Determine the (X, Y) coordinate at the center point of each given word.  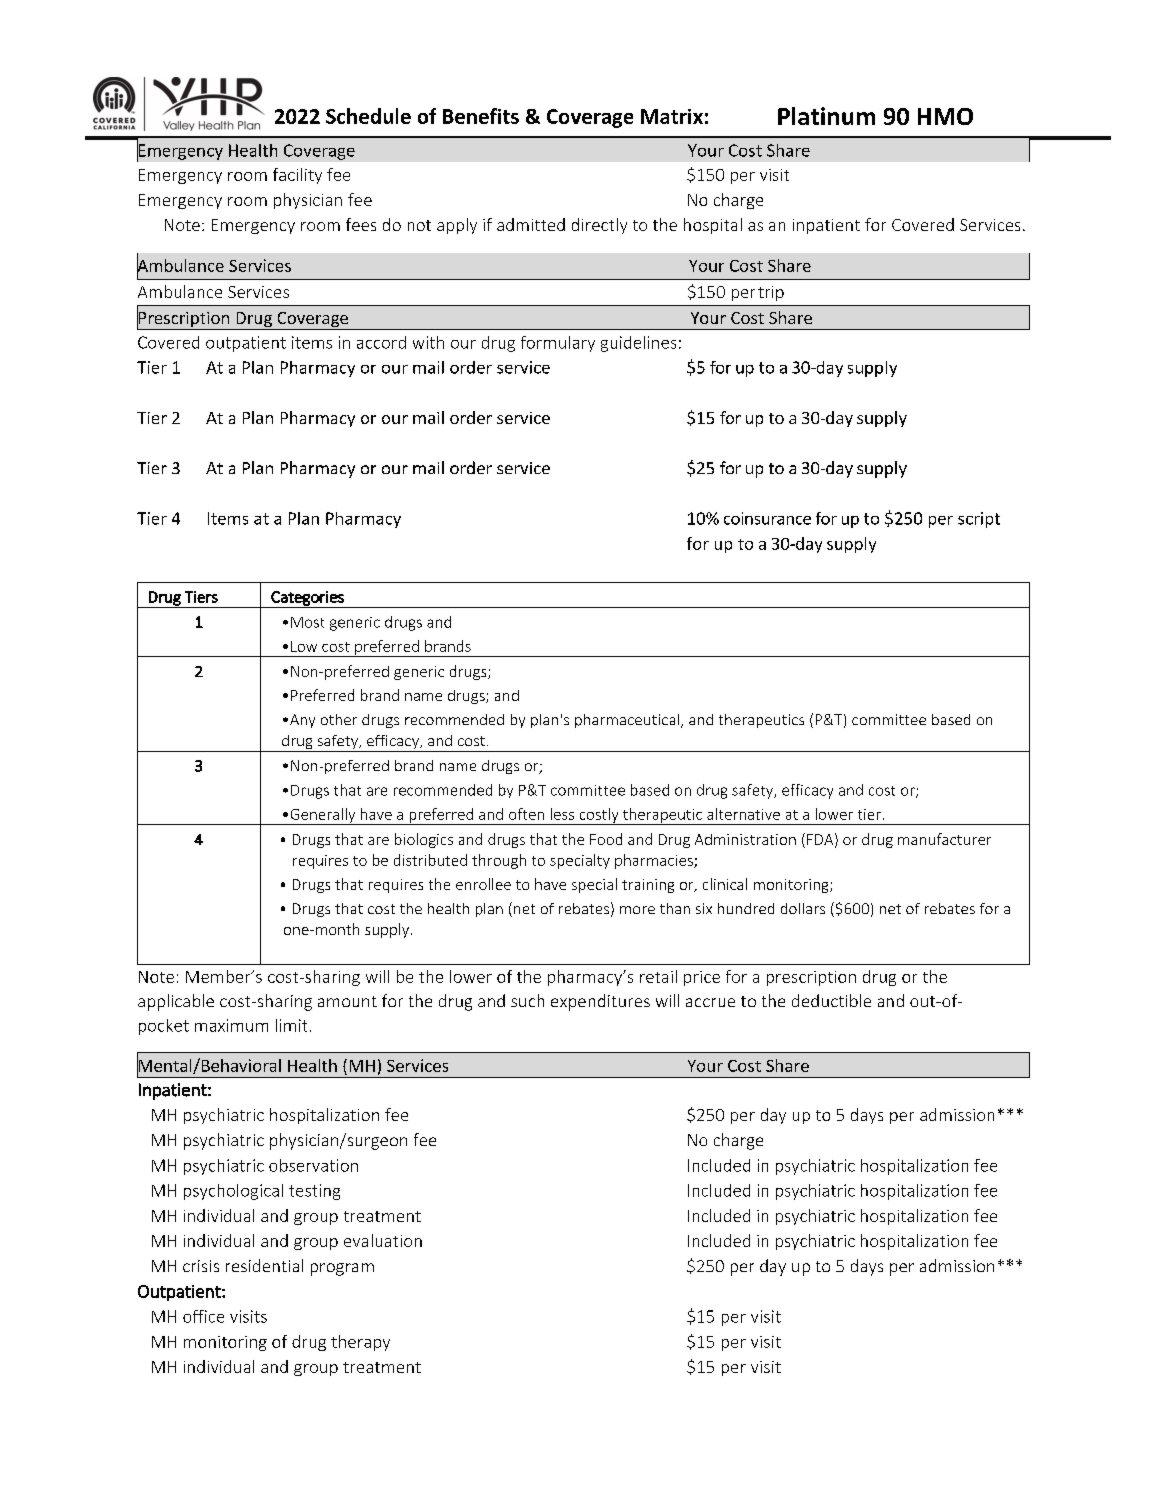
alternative (743, 814)
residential (264, 1265)
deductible (831, 1000)
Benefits (481, 116)
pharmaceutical (628, 721)
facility (297, 176)
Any (302, 721)
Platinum (826, 116)
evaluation (383, 1240)
